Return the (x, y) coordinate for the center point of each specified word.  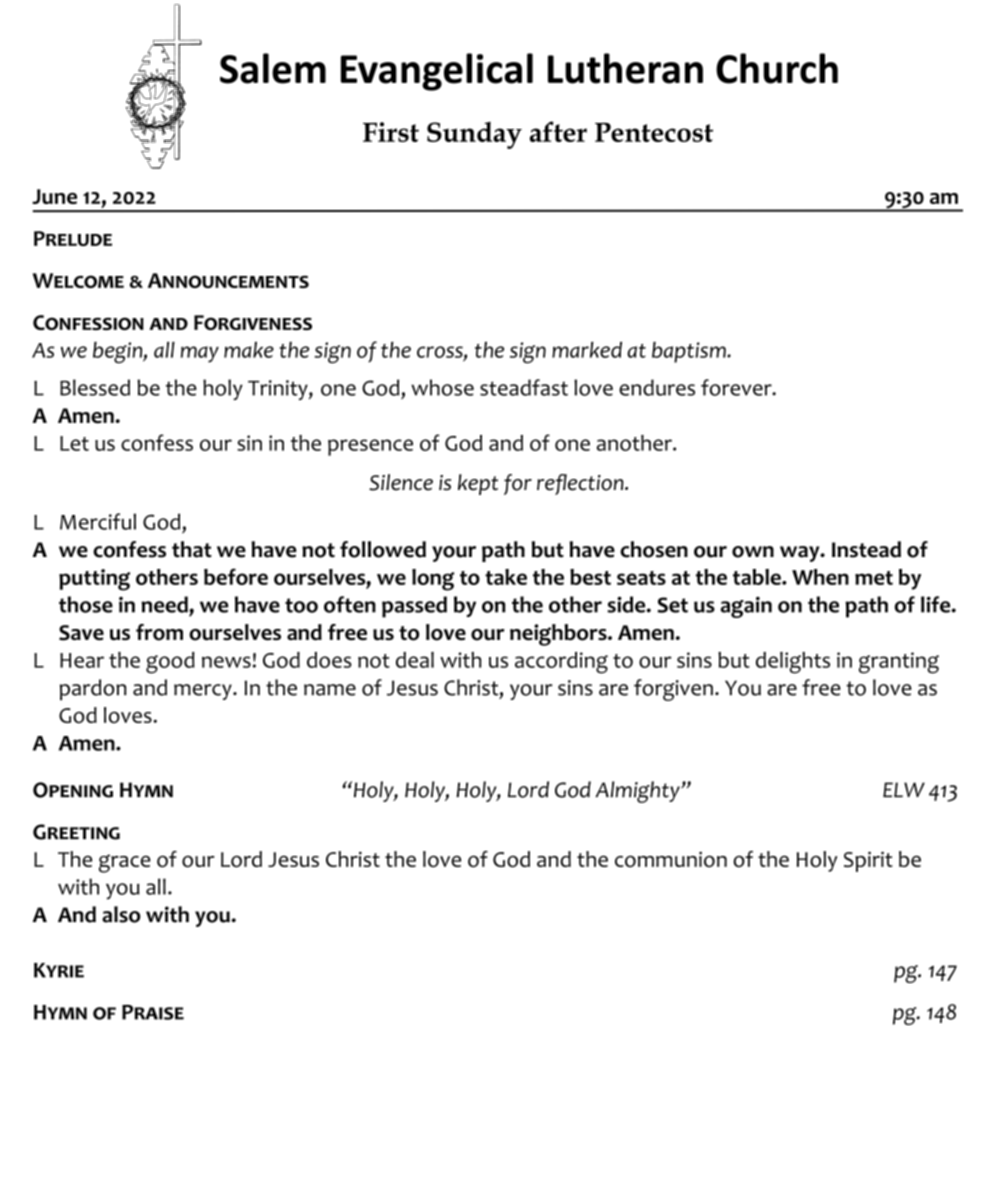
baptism (690, 352)
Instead (866, 549)
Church (777, 68)
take (506, 577)
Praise (153, 1012)
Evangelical (437, 72)
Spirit (868, 861)
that (192, 549)
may (200, 354)
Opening (73, 790)
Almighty (638, 792)
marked (587, 350)
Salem (273, 68)
